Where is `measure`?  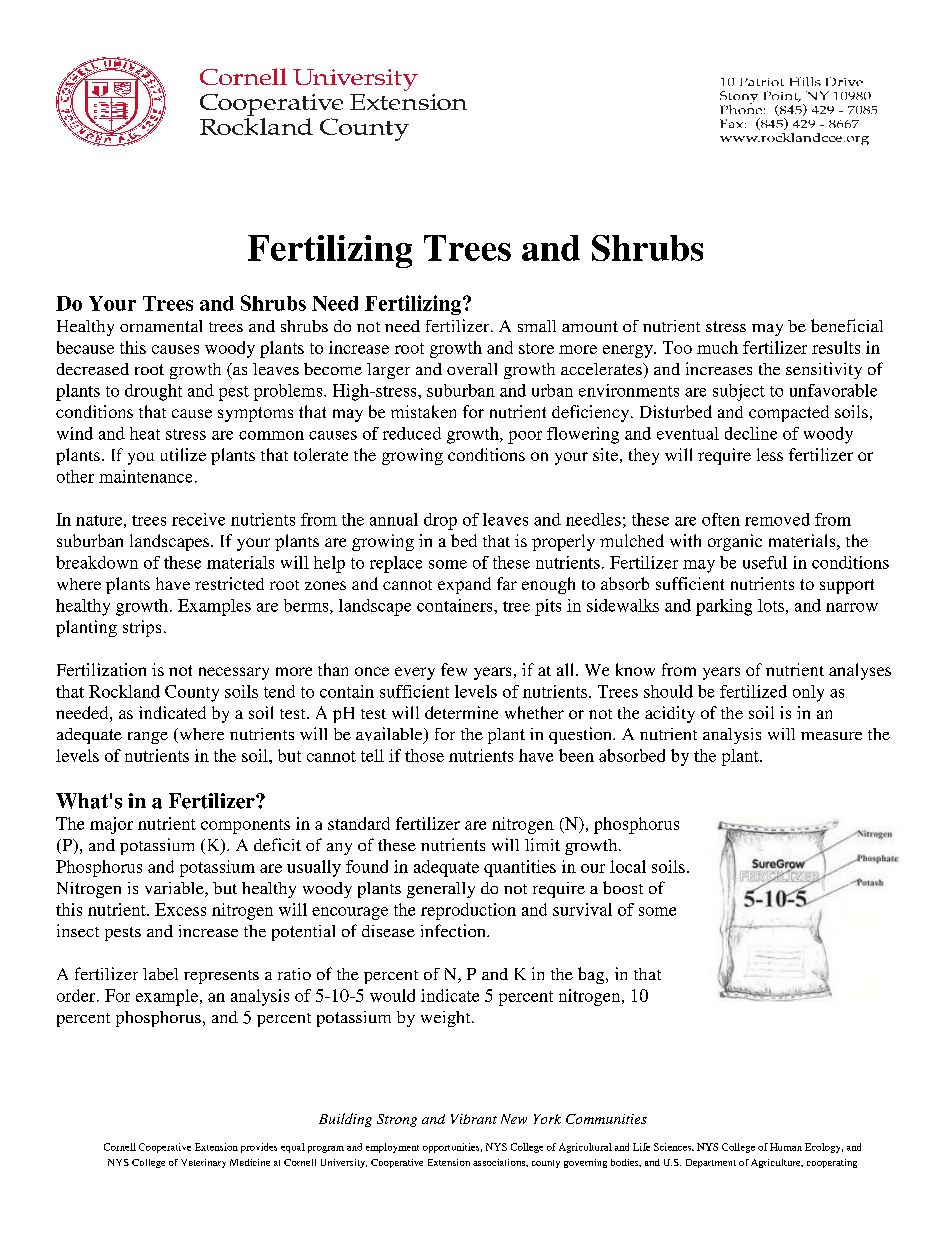 measure is located at coordinates (831, 736).
